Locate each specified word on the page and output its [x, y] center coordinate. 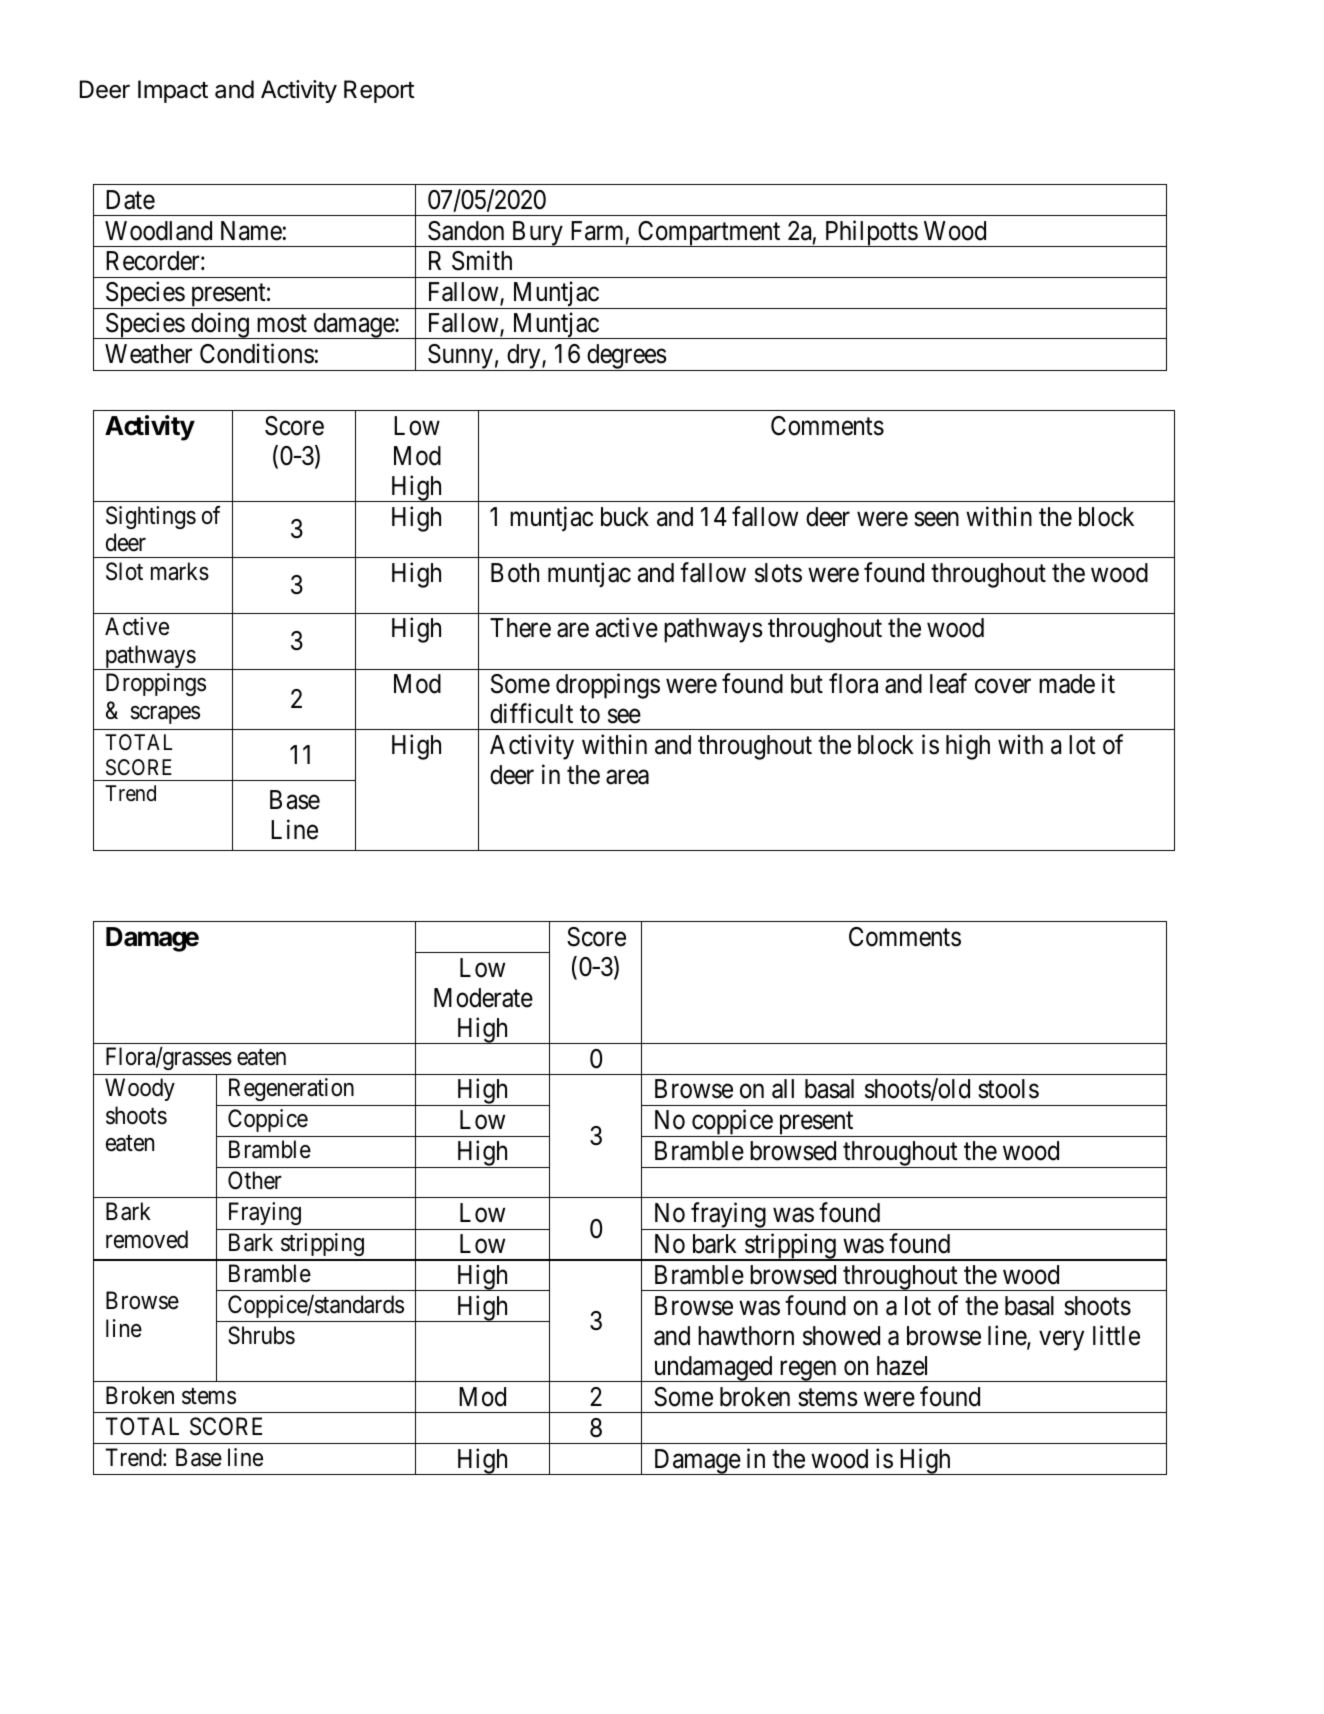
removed [147, 1239]
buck [625, 517]
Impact [173, 91]
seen [936, 519]
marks [180, 571]
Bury [537, 234]
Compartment [709, 234]
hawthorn [746, 1336]
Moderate [483, 998]
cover [1003, 686]
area [627, 777]
